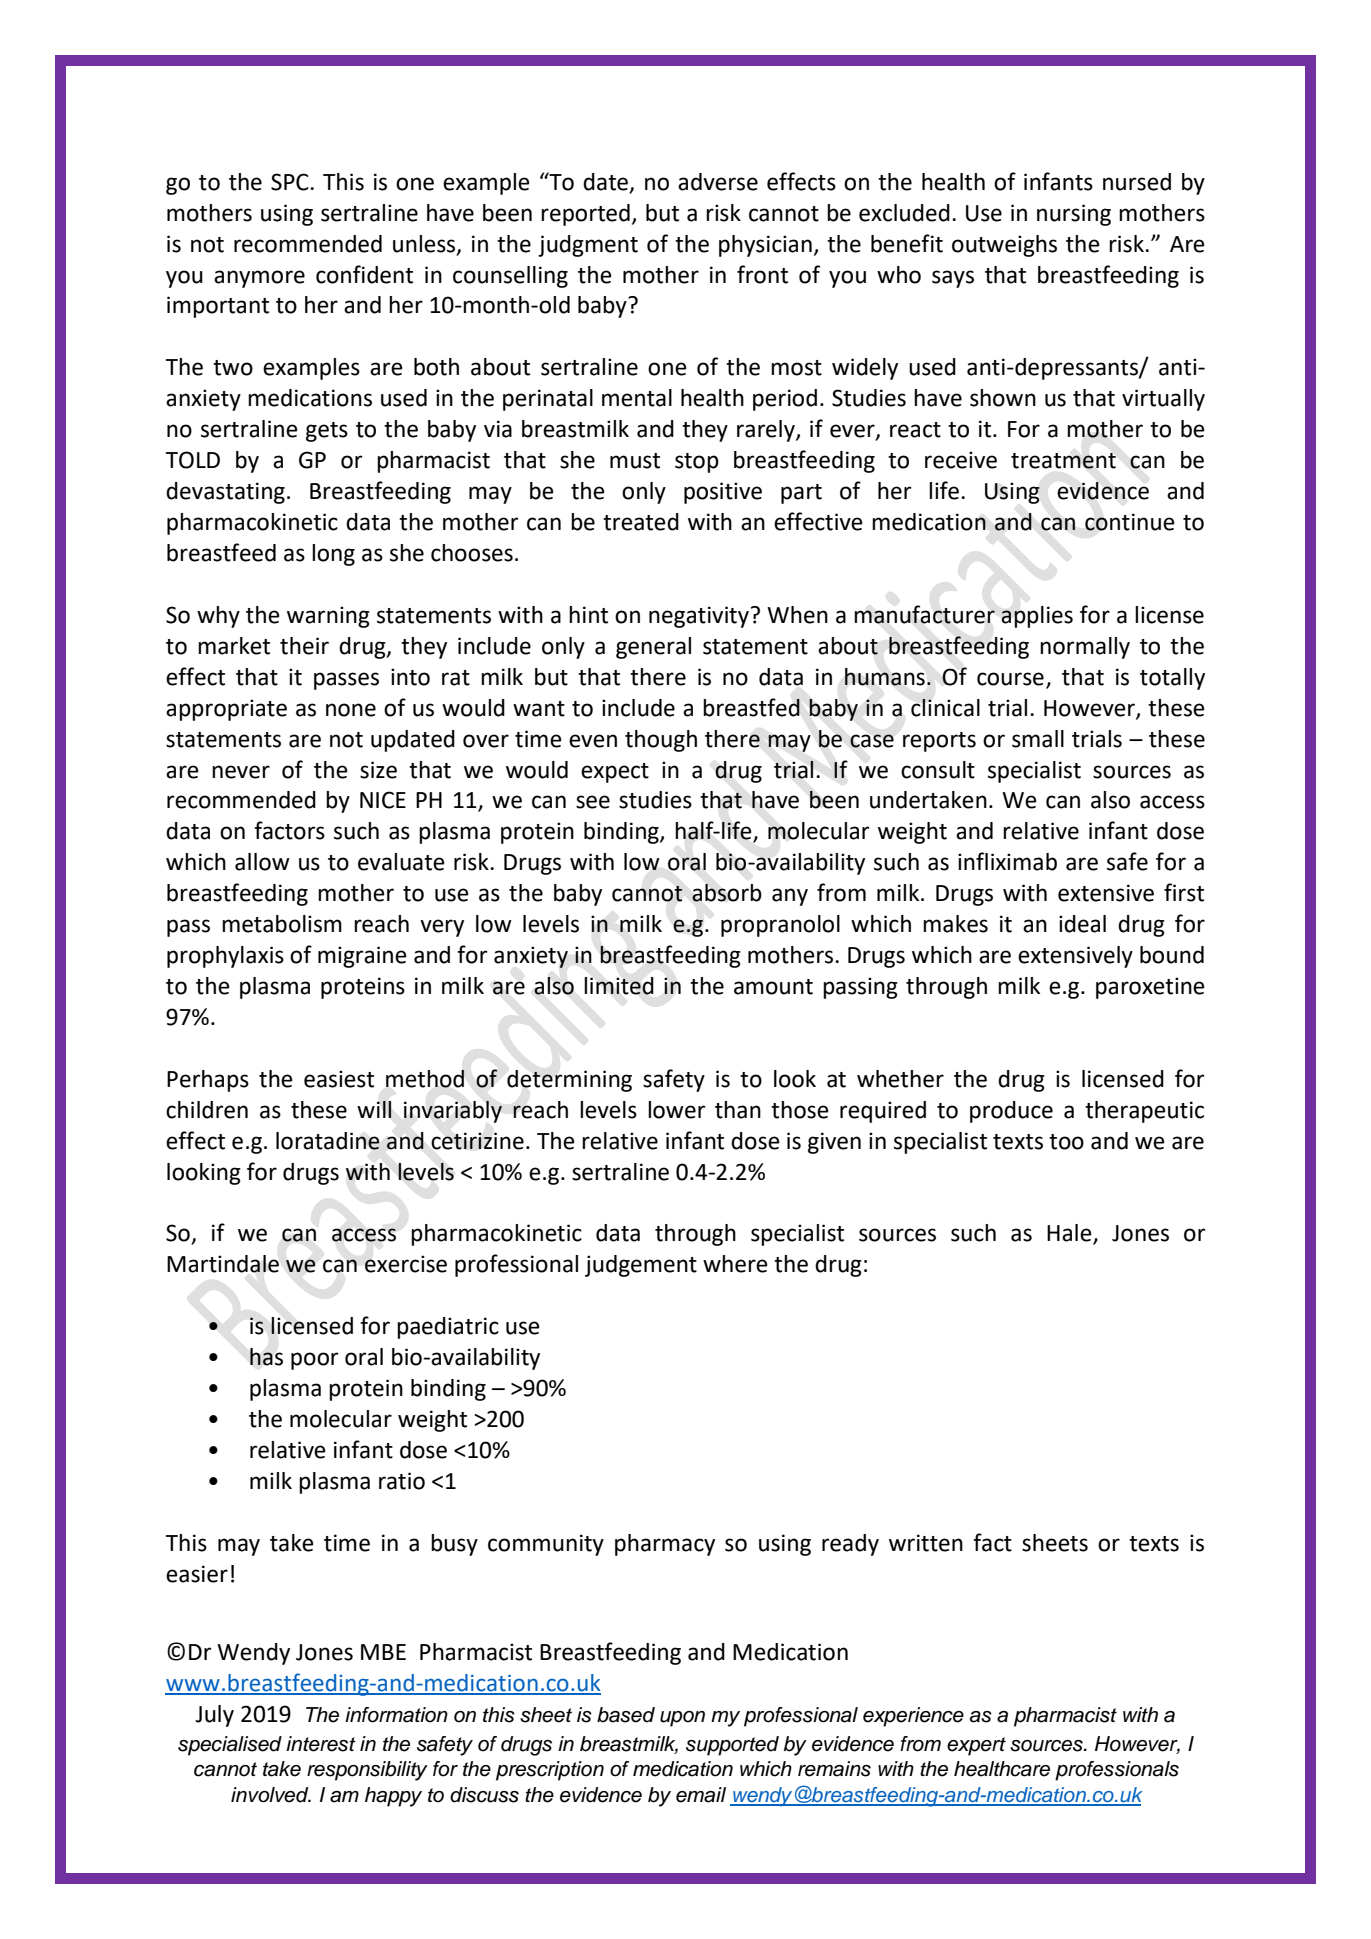 Image resolution: width=1371 pixels, height=1939 pixels. What do you see at coordinates (718, 182) in the document?
I see `adverse` at bounding box center [718, 182].
